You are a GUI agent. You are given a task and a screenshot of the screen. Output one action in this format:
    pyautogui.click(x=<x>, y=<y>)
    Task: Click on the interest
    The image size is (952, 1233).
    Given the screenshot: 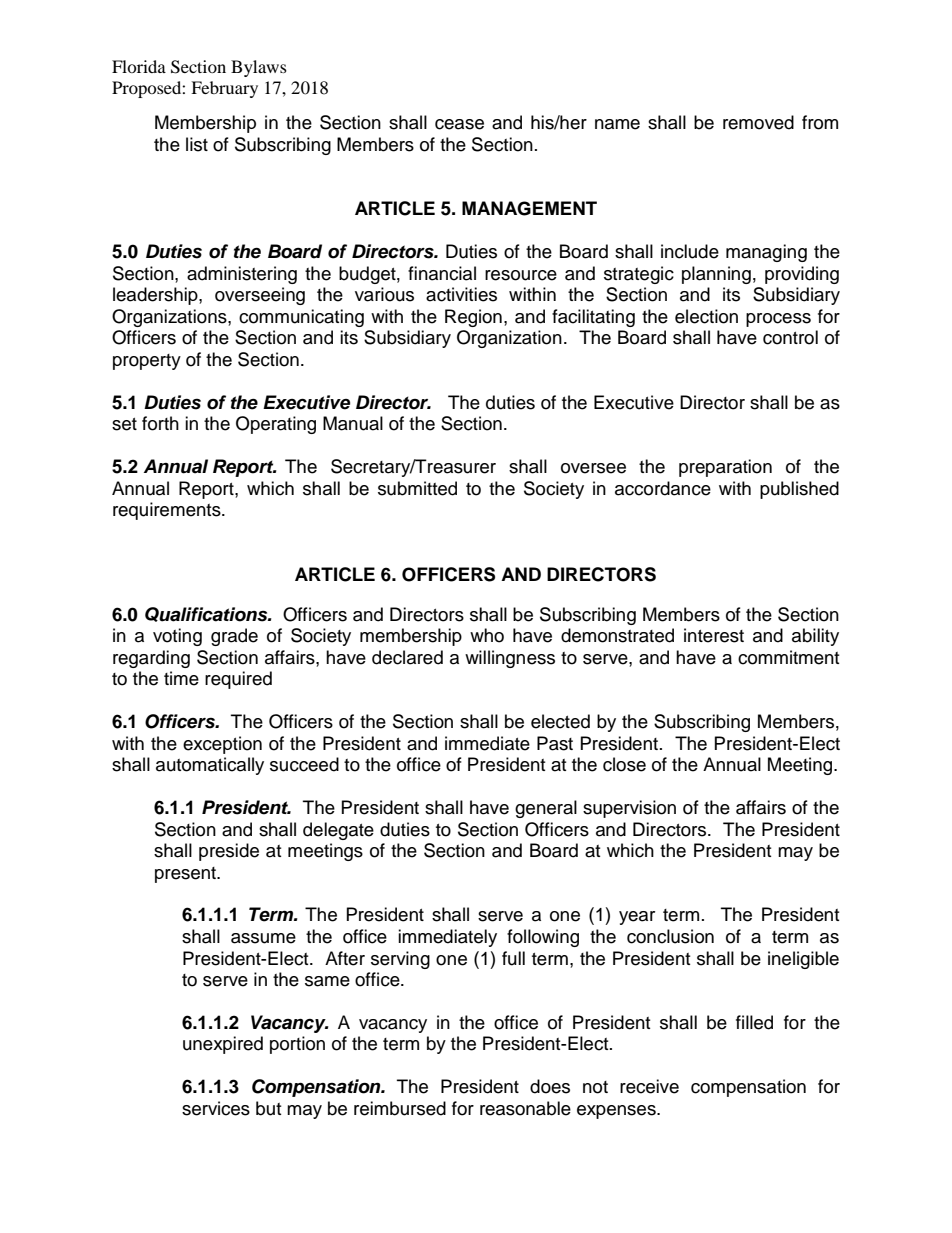 What is the action you would take?
    pyautogui.click(x=714, y=635)
